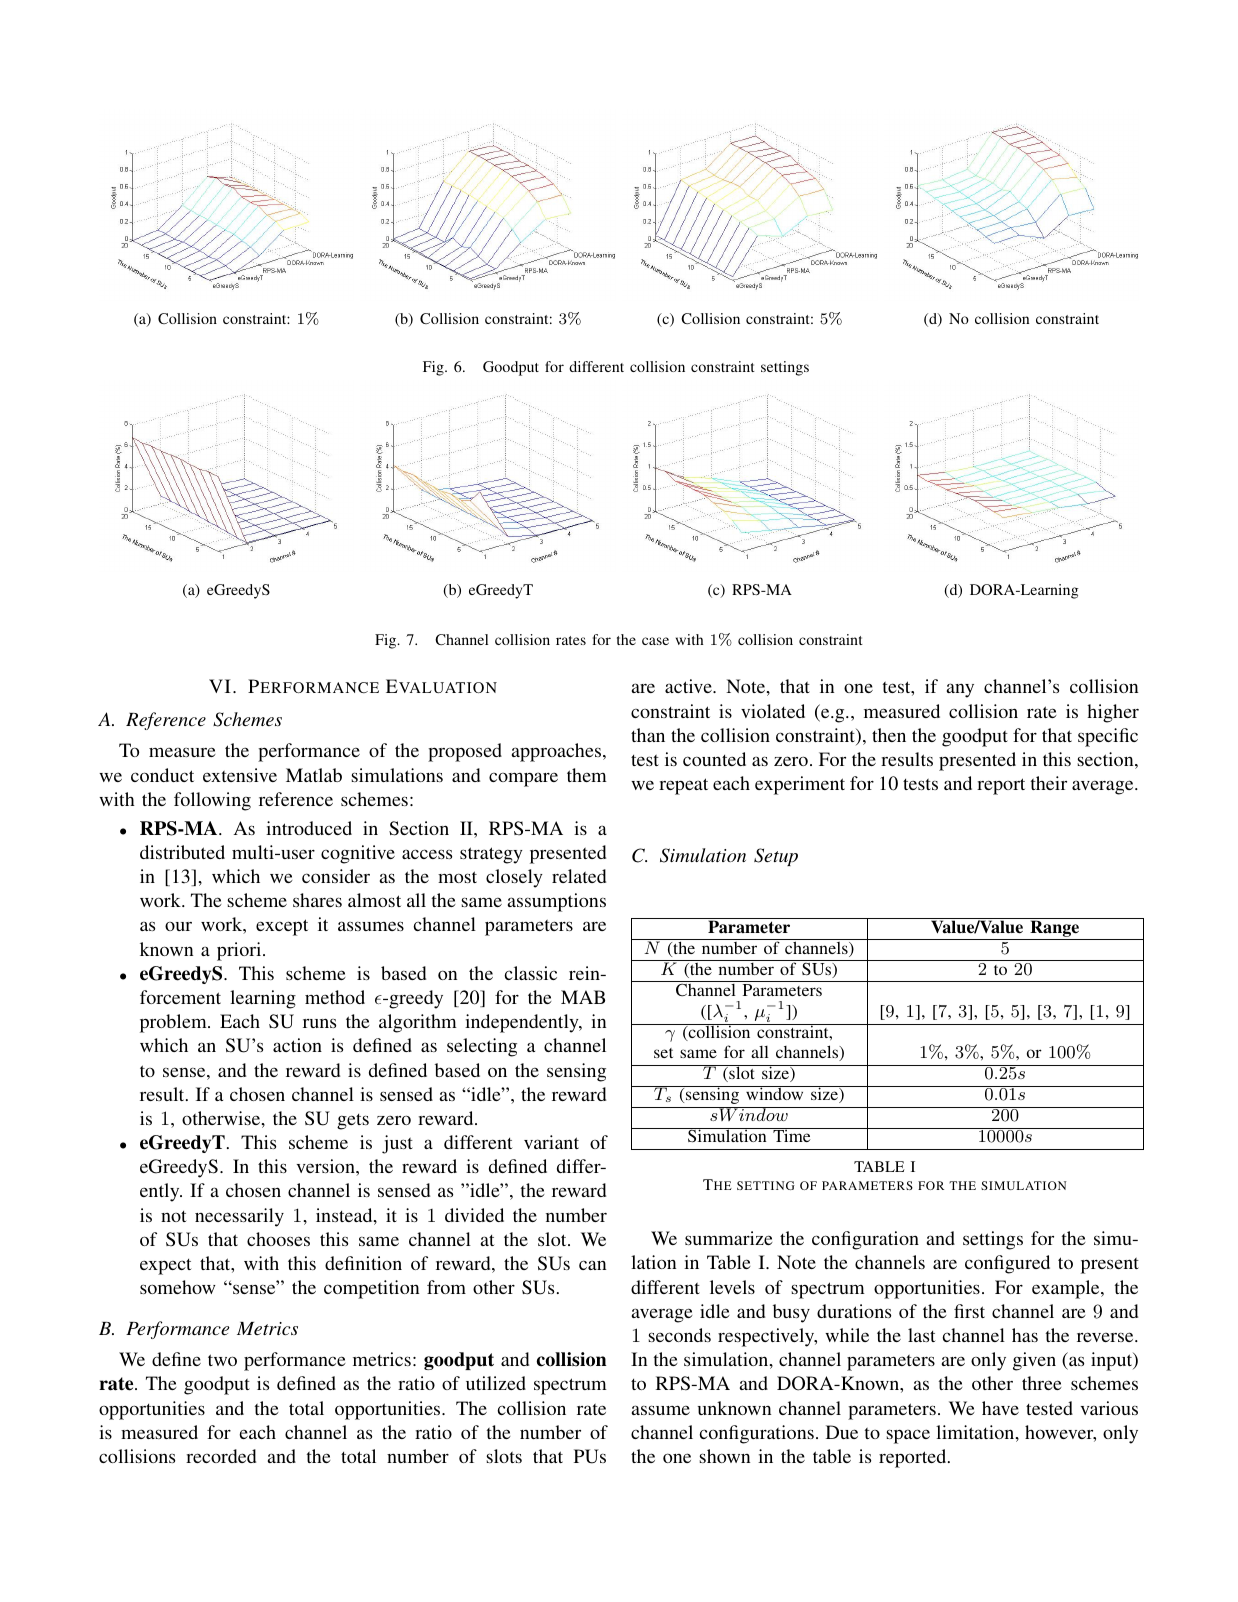  Describe the element at coordinates (1055, 927) in the screenshot. I see `Range` at that location.
